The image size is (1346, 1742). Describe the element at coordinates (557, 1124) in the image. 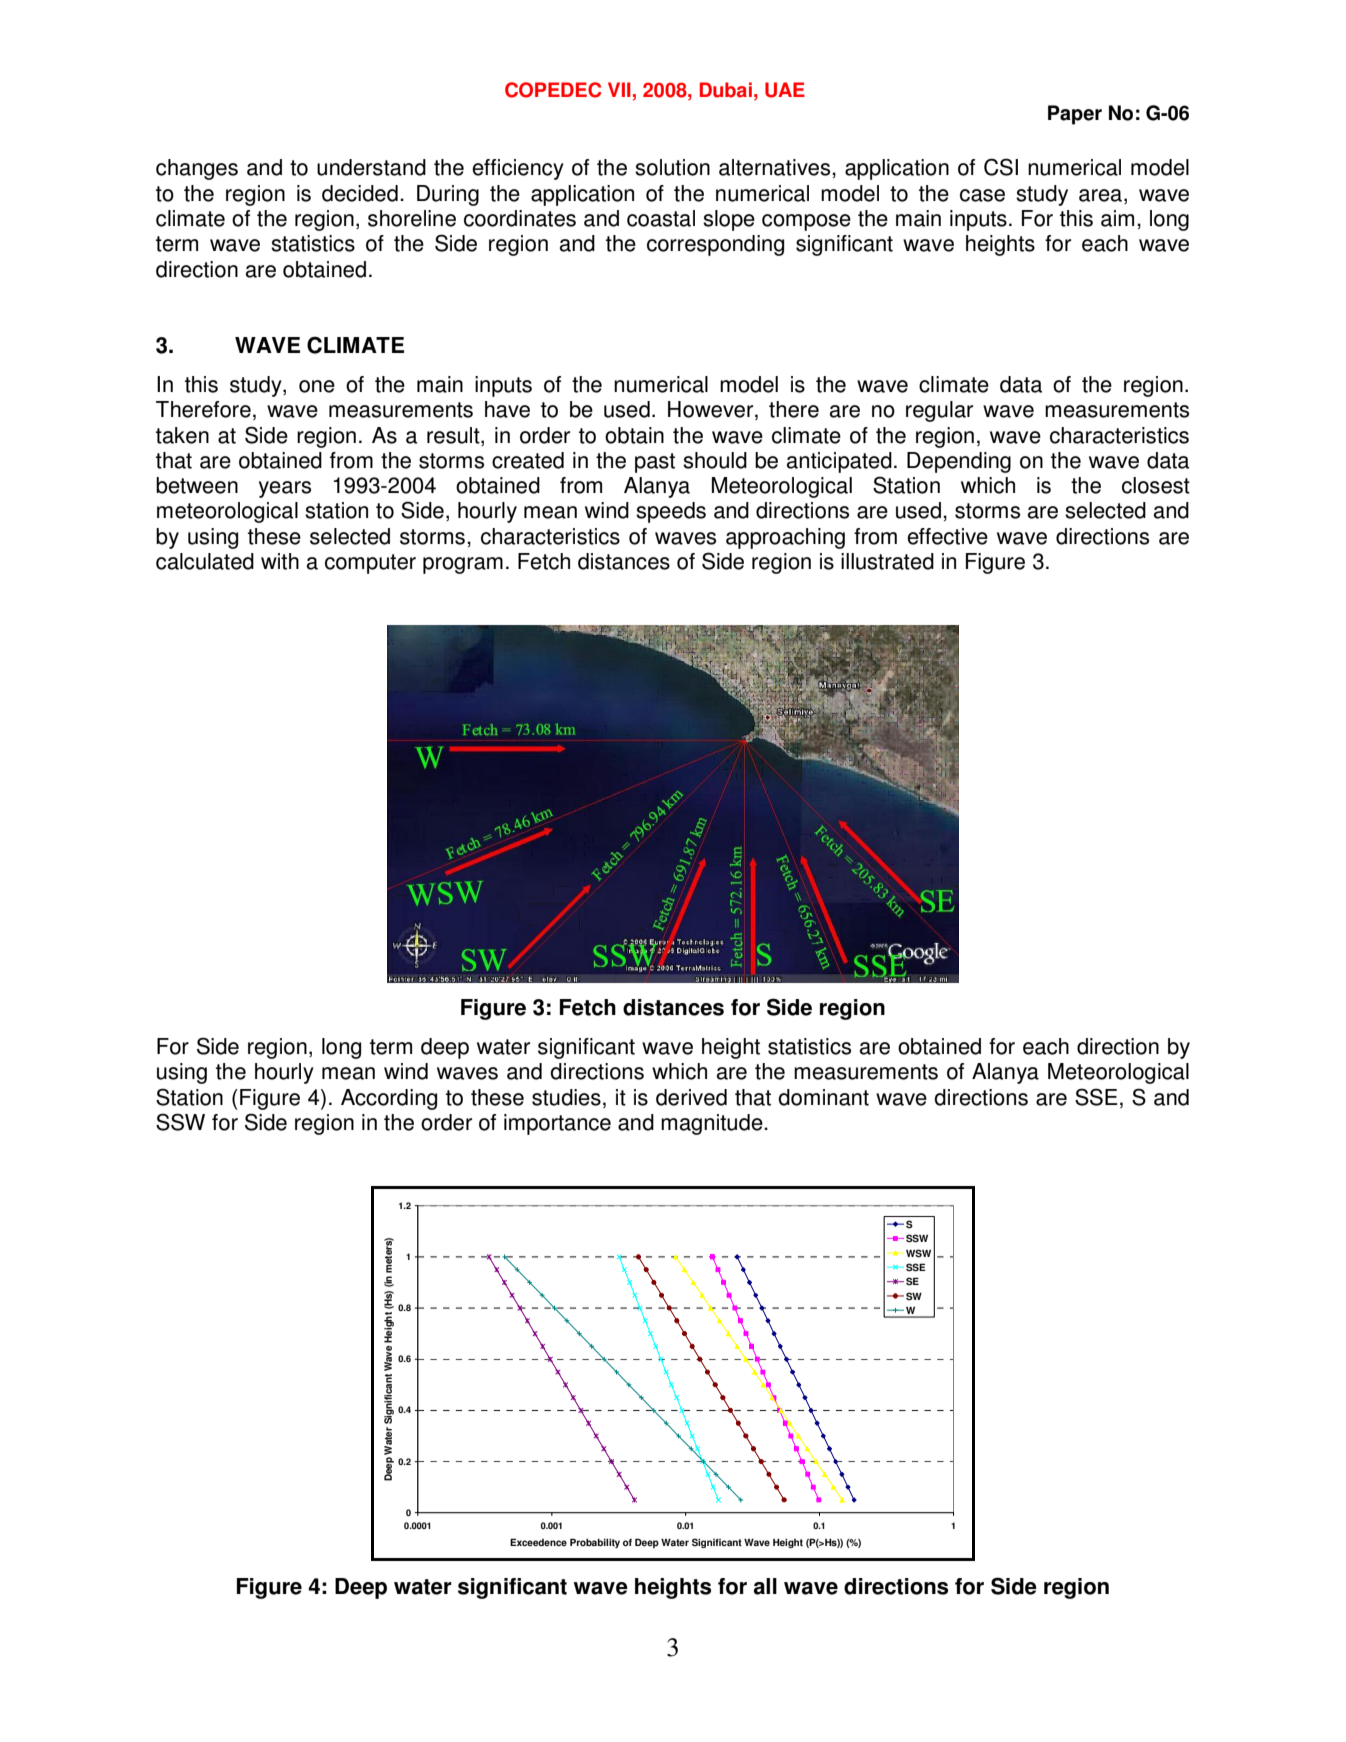

I see `importance` at that location.
